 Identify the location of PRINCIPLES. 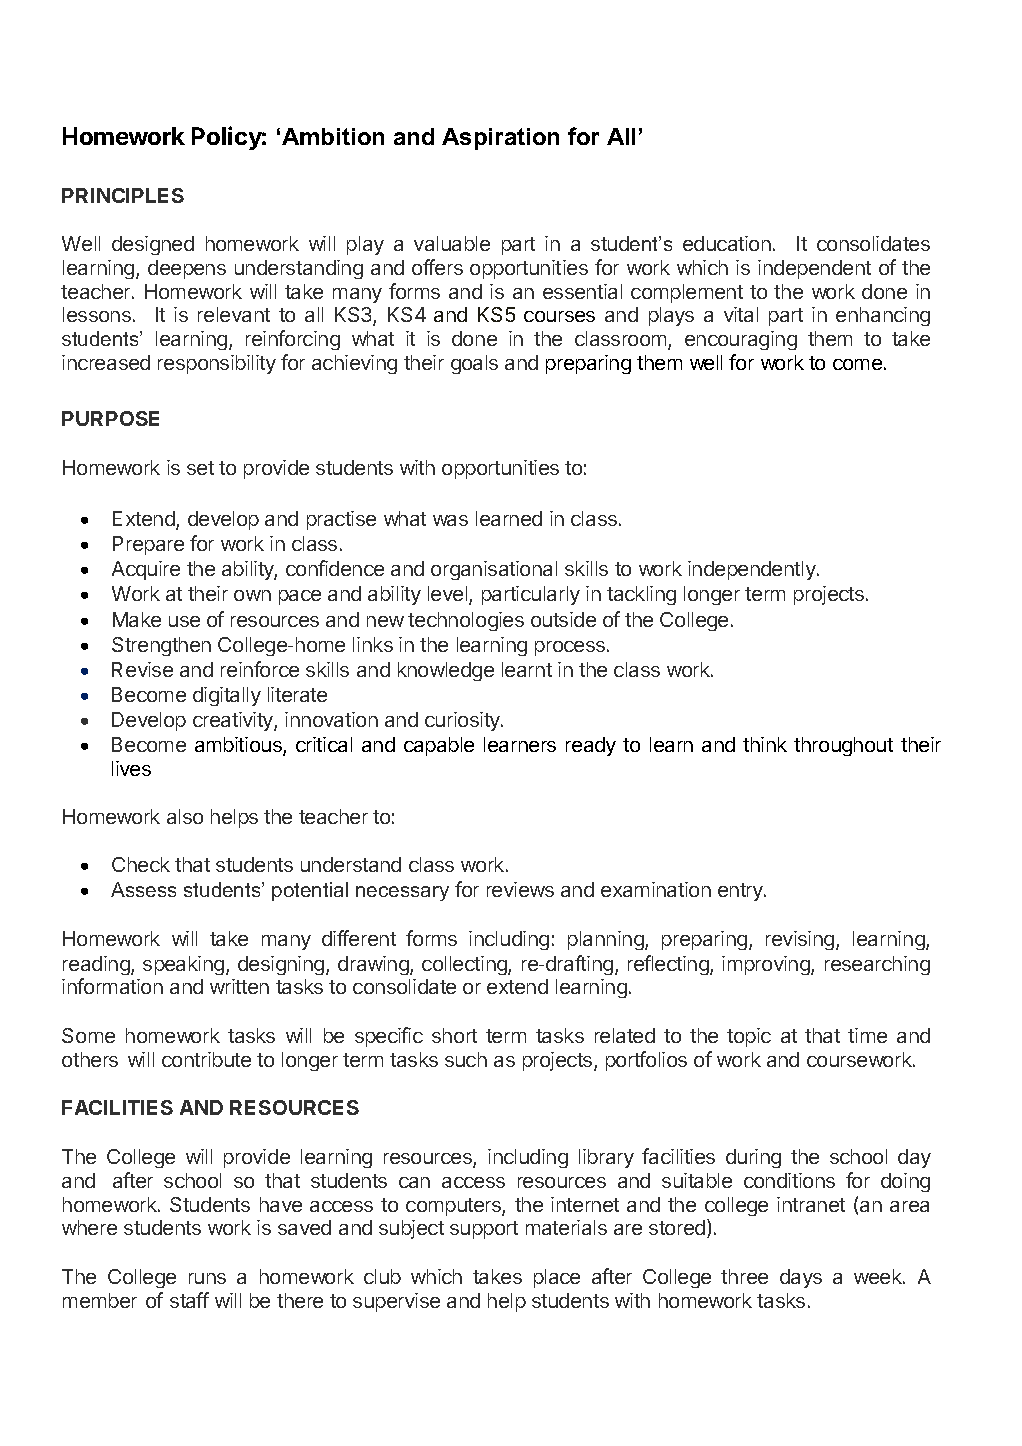
(123, 195).
